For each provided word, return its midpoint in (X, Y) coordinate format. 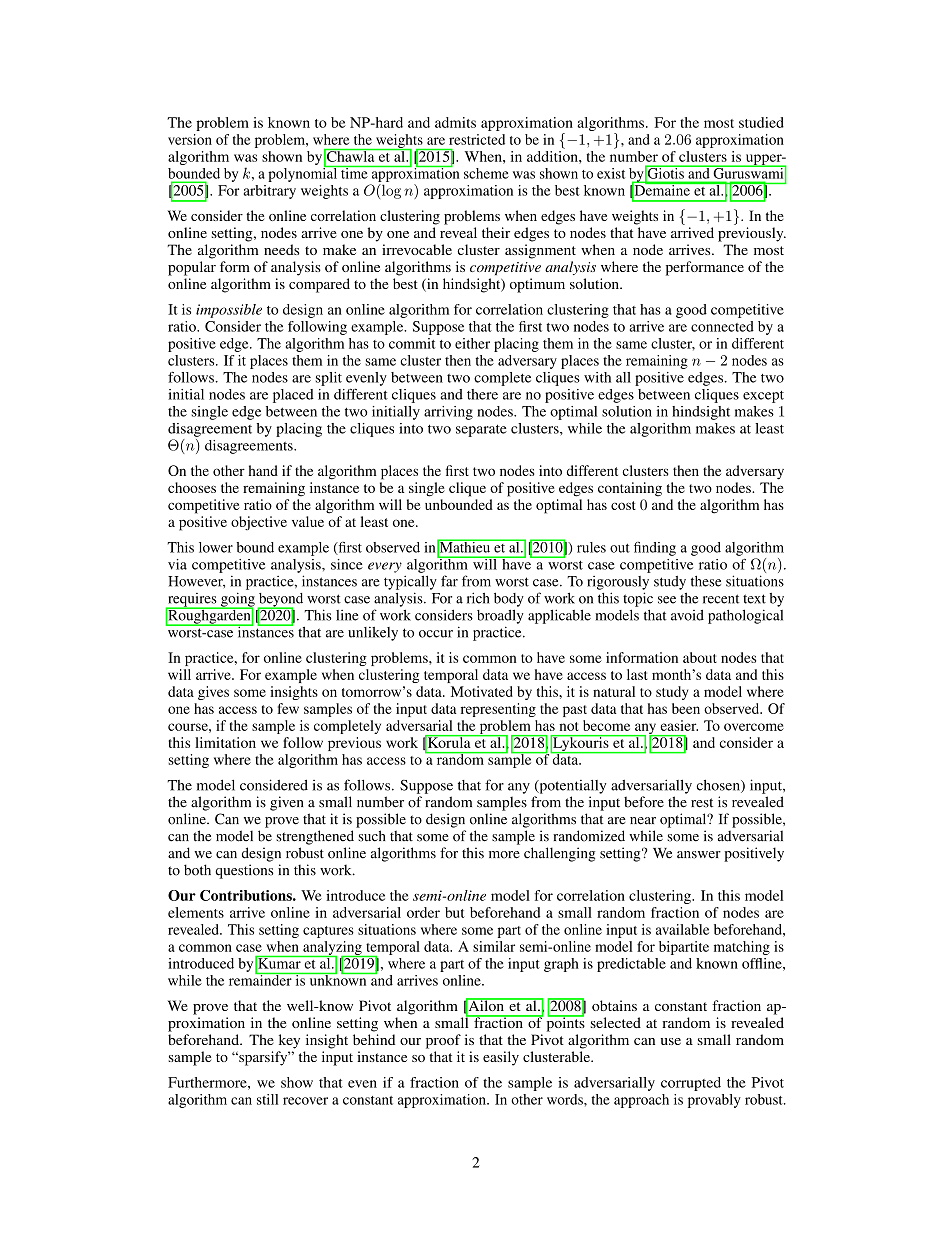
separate (481, 430)
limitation (225, 742)
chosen (719, 786)
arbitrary (270, 192)
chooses (192, 487)
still (267, 1099)
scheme (486, 173)
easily (501, 1058)
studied (761, 122)
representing (498, 710)
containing (630, 489)
